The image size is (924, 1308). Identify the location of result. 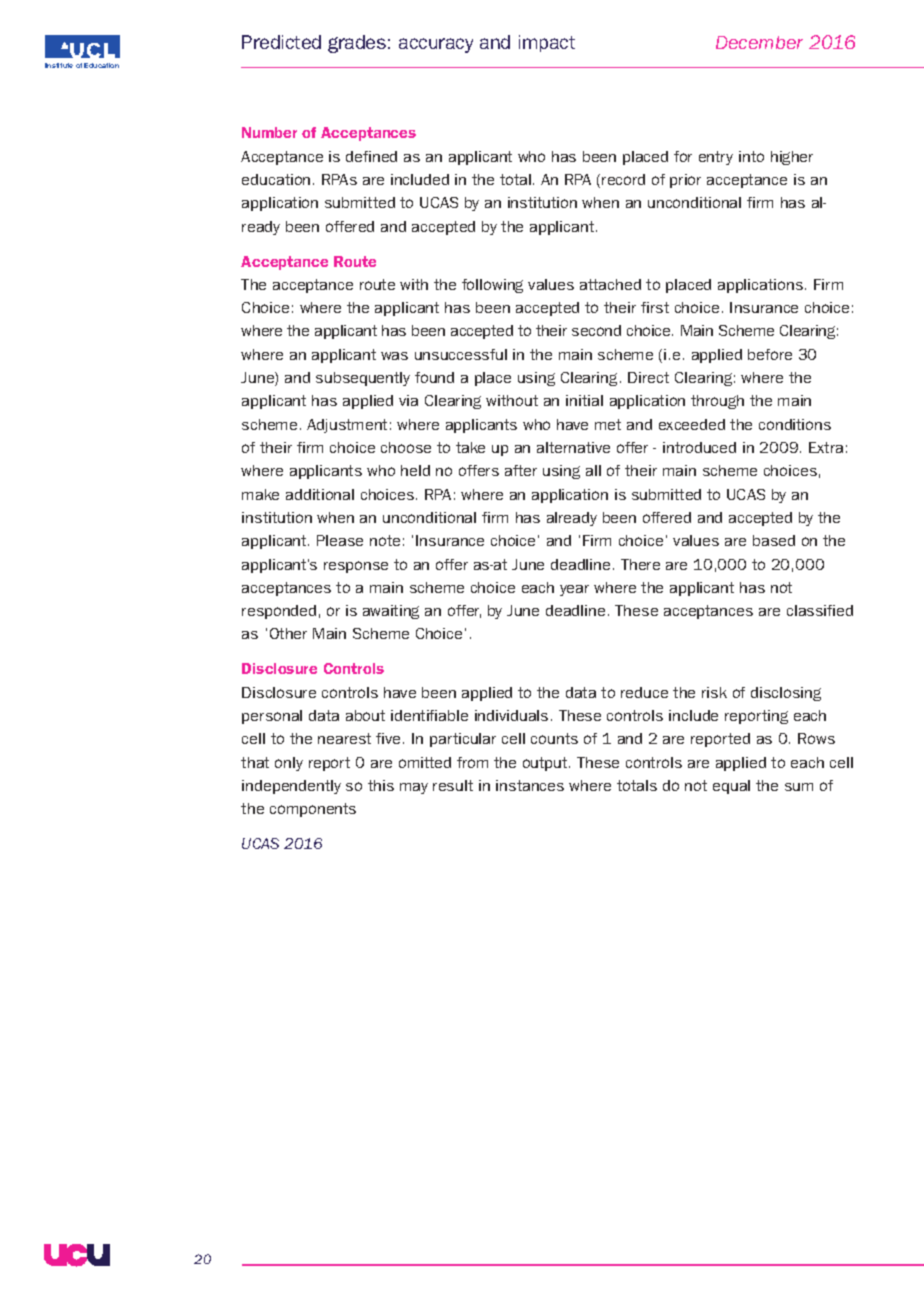
(453, 785).
